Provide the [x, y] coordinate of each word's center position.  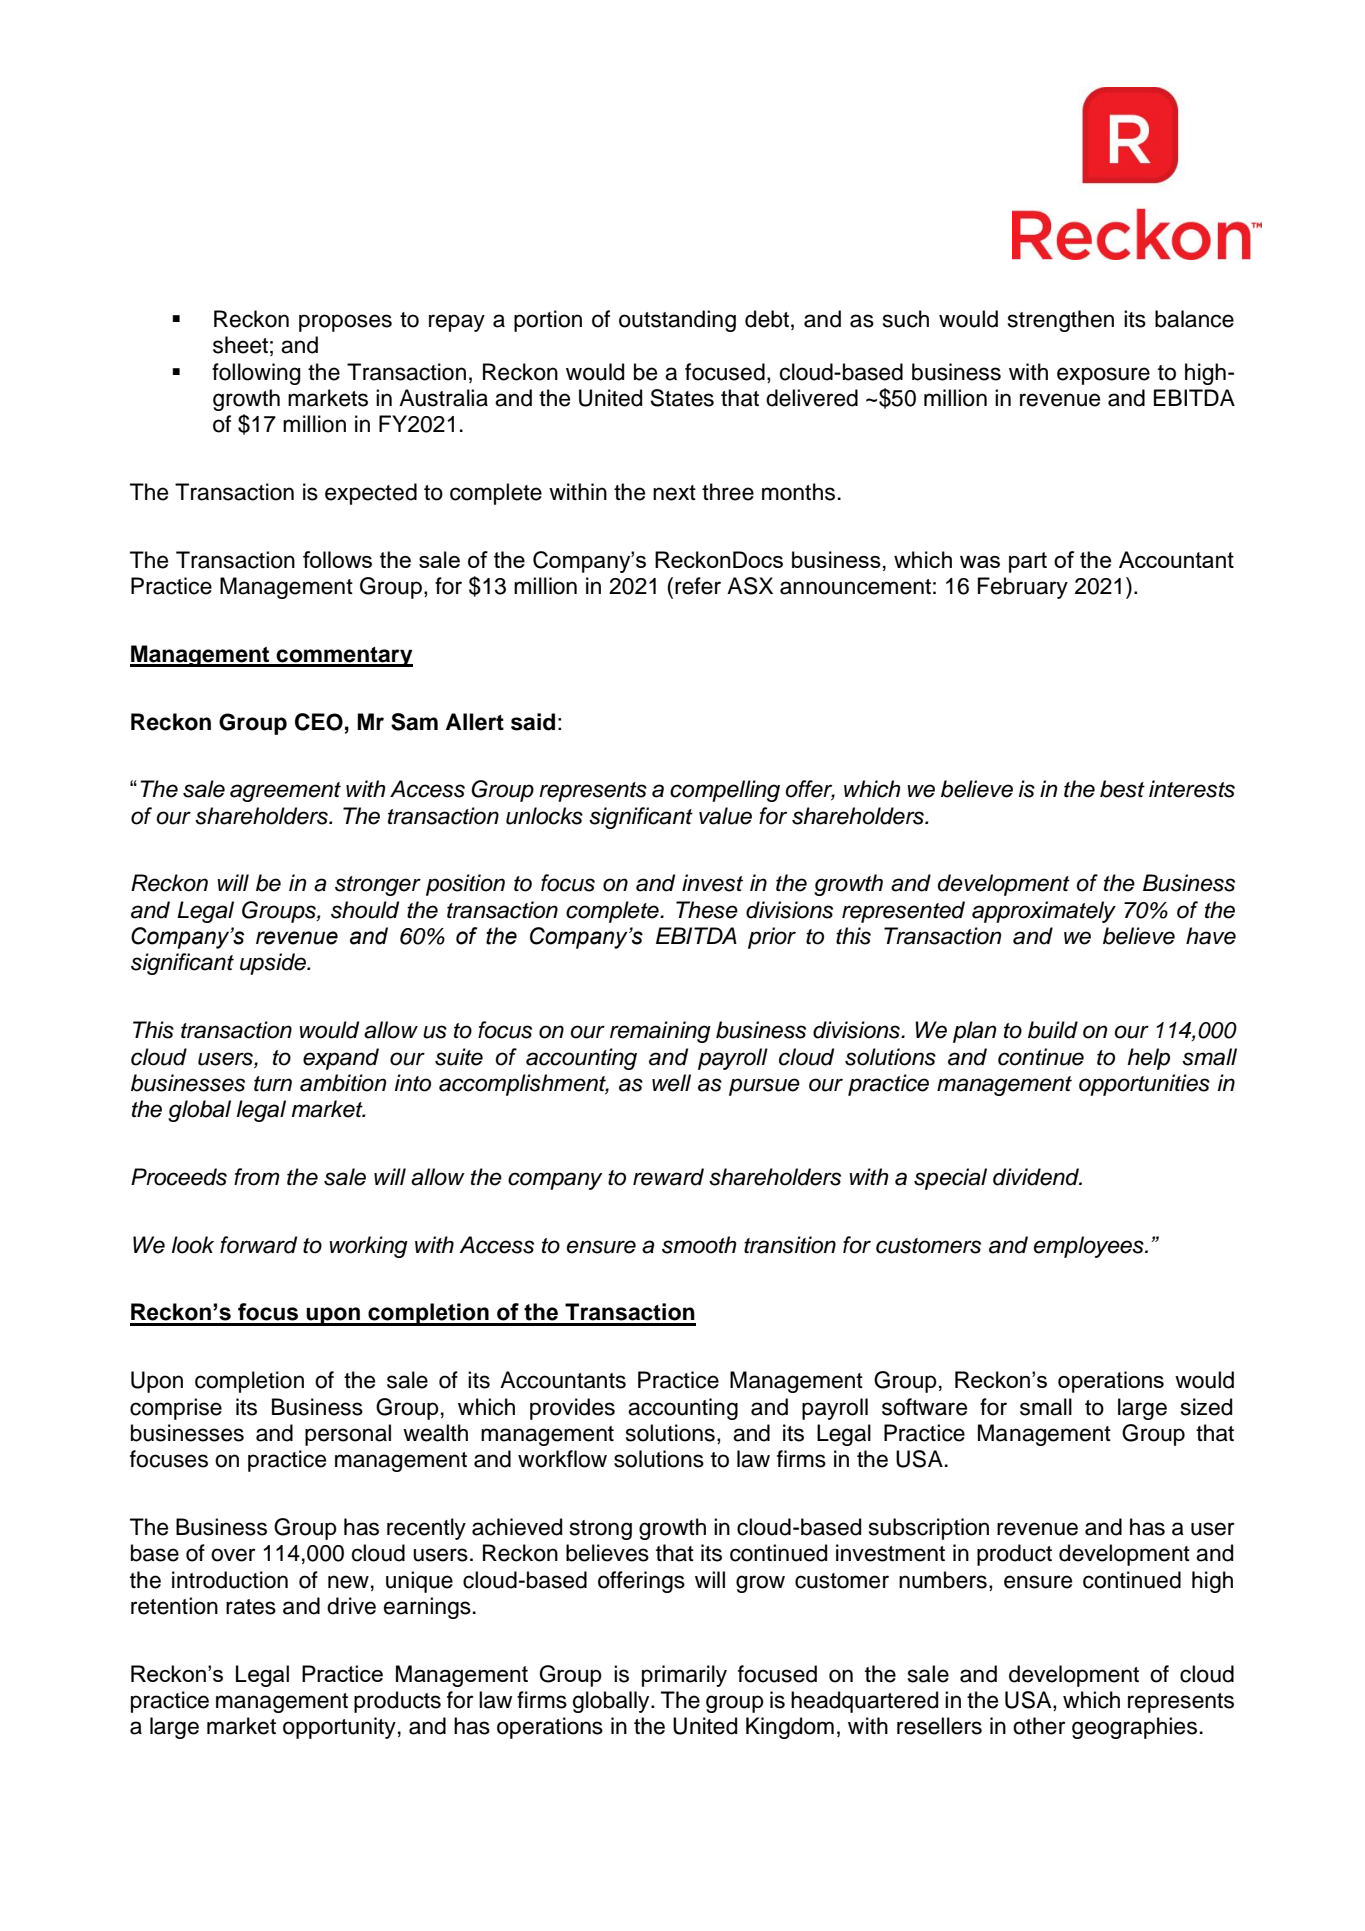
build [1053, 1030]
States [682, 398]
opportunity [339, 1728]
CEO [319, 722]
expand [341, 1059]
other [1039, 1726]
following [256, 374]
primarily [684, 1676]
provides [572, 1409]
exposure [1103, 376]
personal [348, 1435]
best [1122, 789]
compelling [725, 791]
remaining [660, 1032]
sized [1206, 1407]
